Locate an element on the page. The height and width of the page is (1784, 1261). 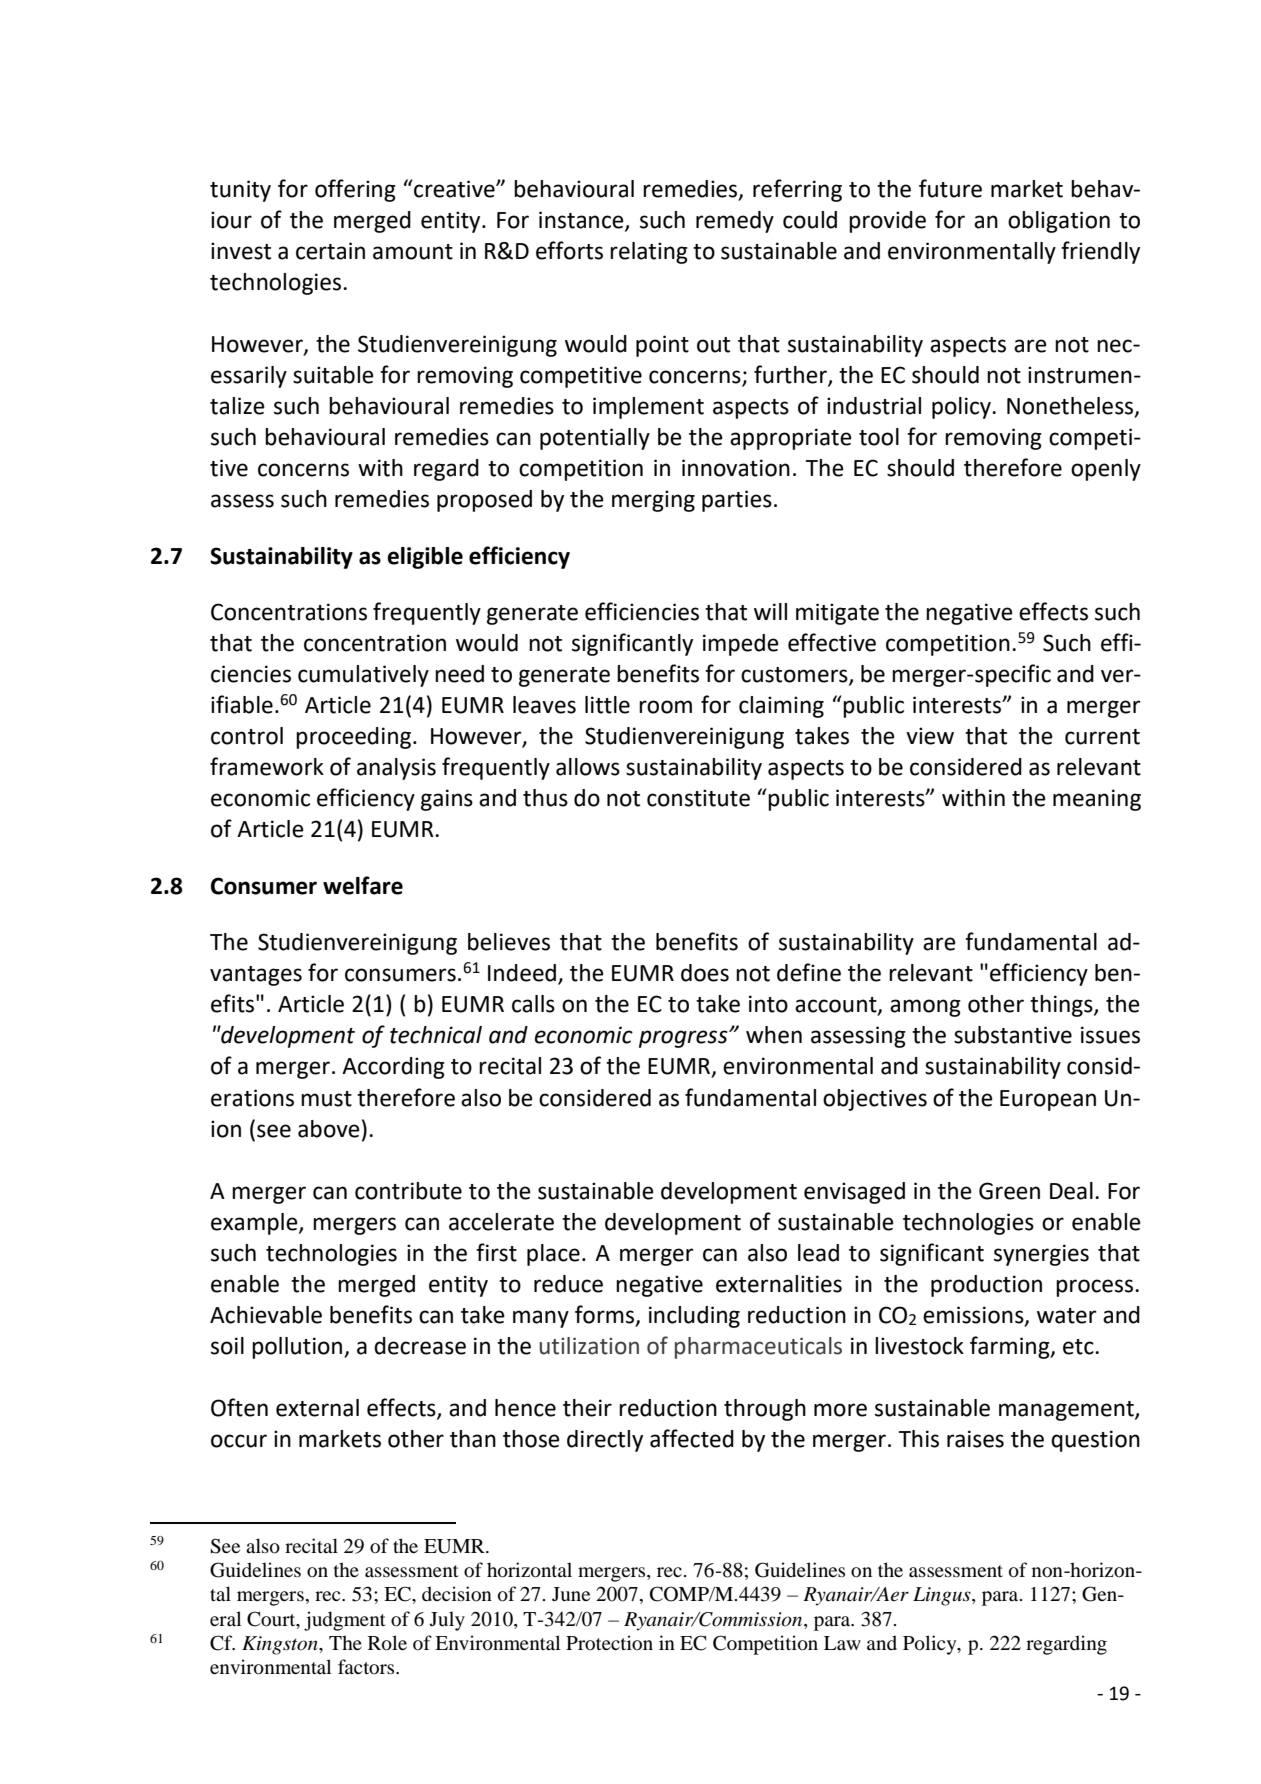
pollution is located at coordinates (298, 1348).
